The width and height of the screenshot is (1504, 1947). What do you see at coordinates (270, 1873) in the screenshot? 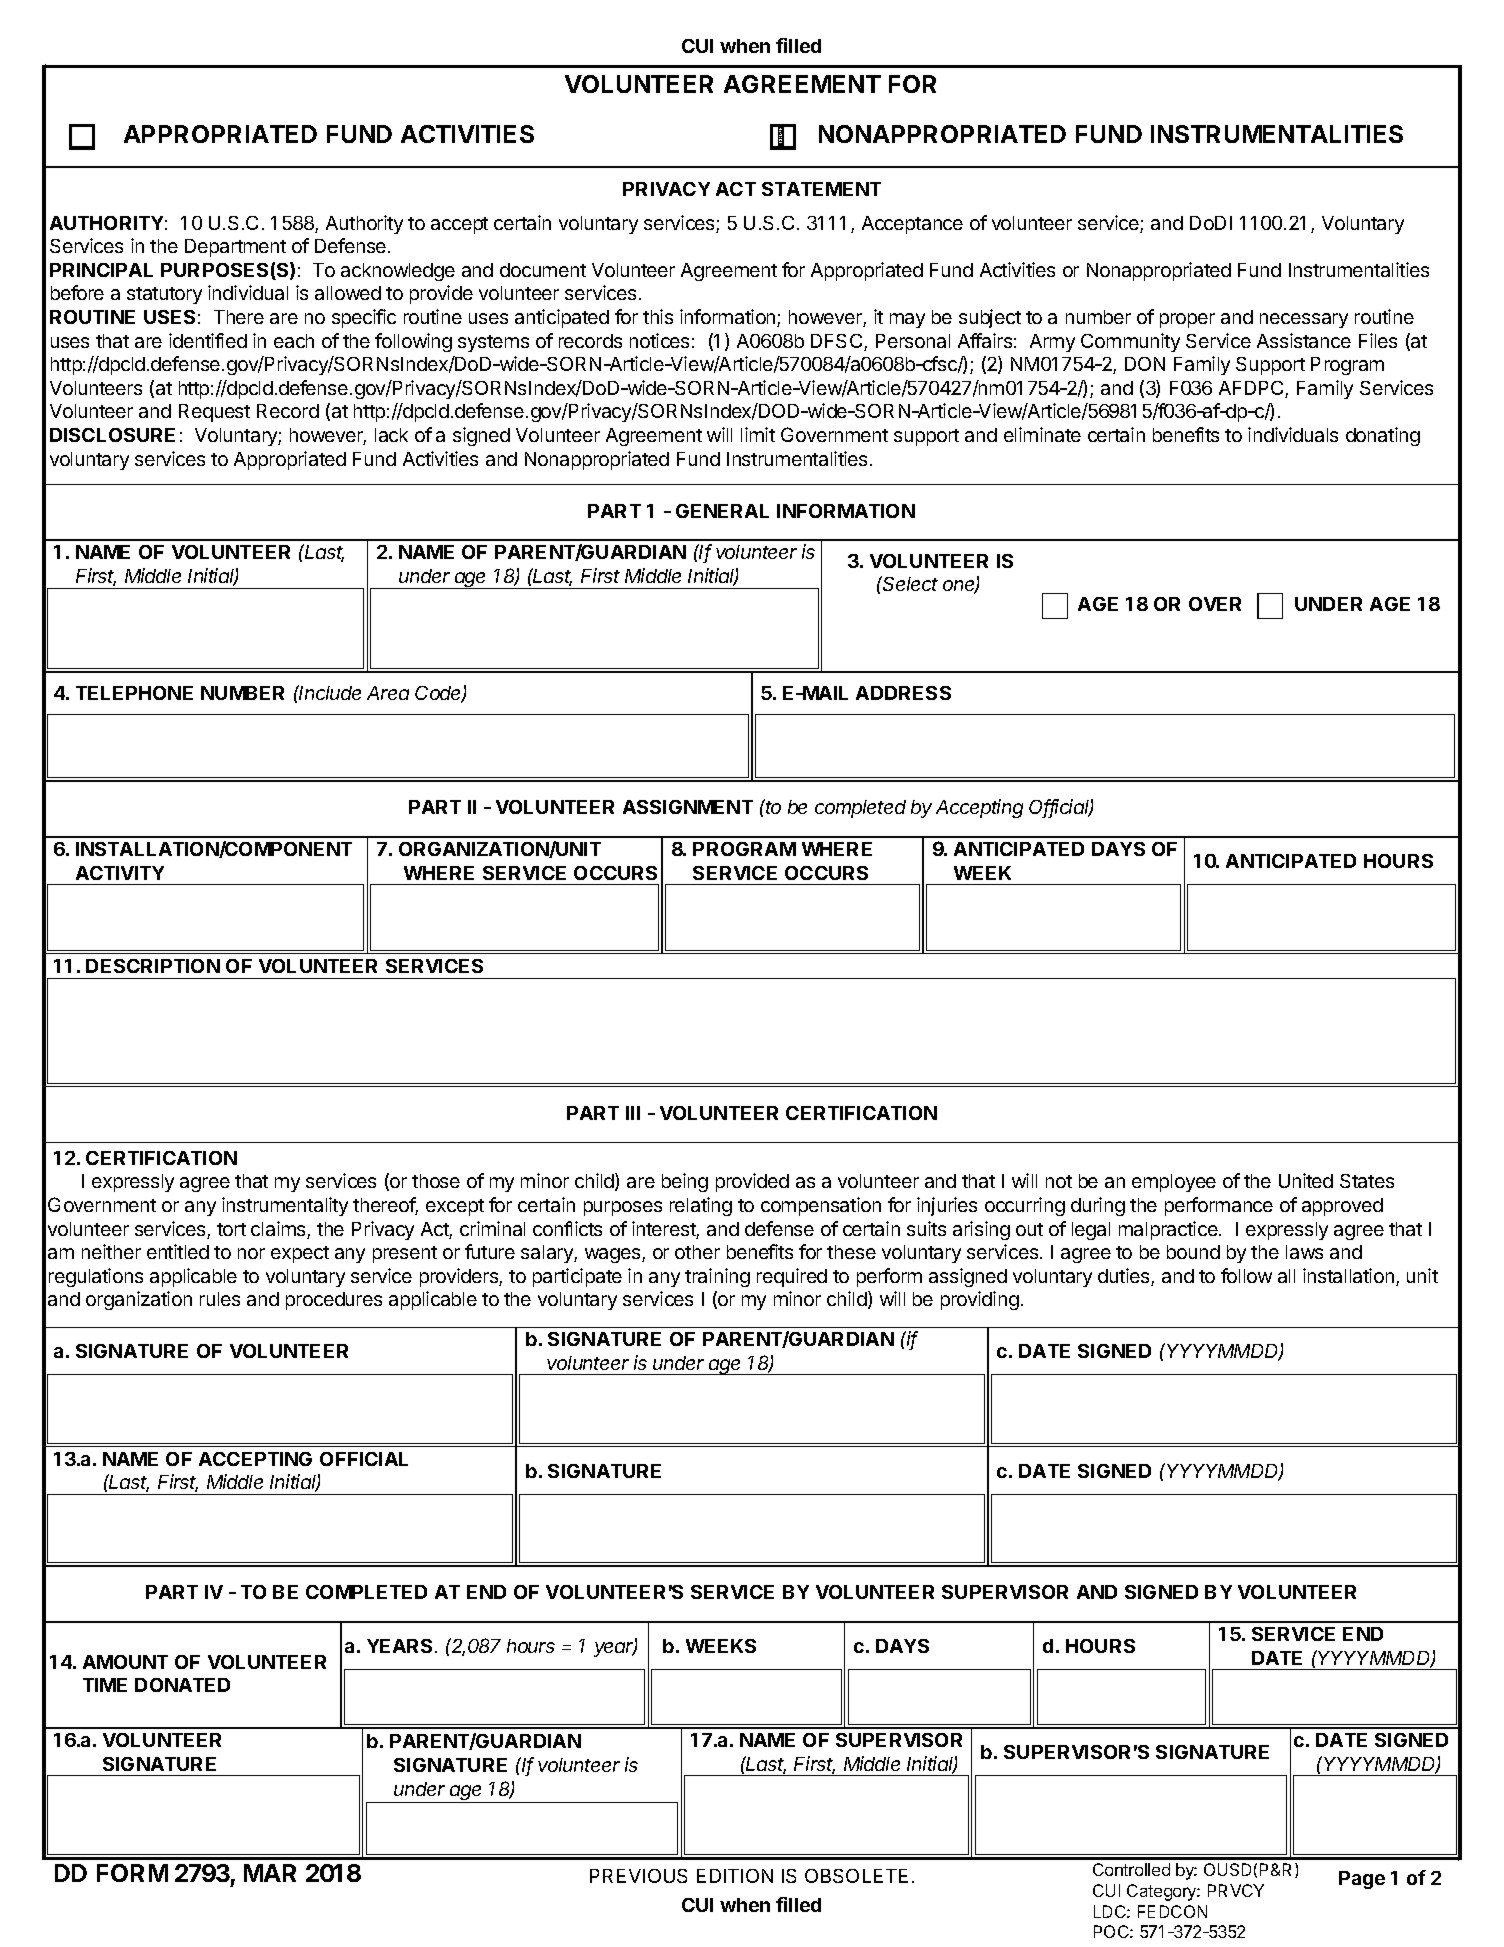
I see `MAR` at bounding box center [270, 1873].
